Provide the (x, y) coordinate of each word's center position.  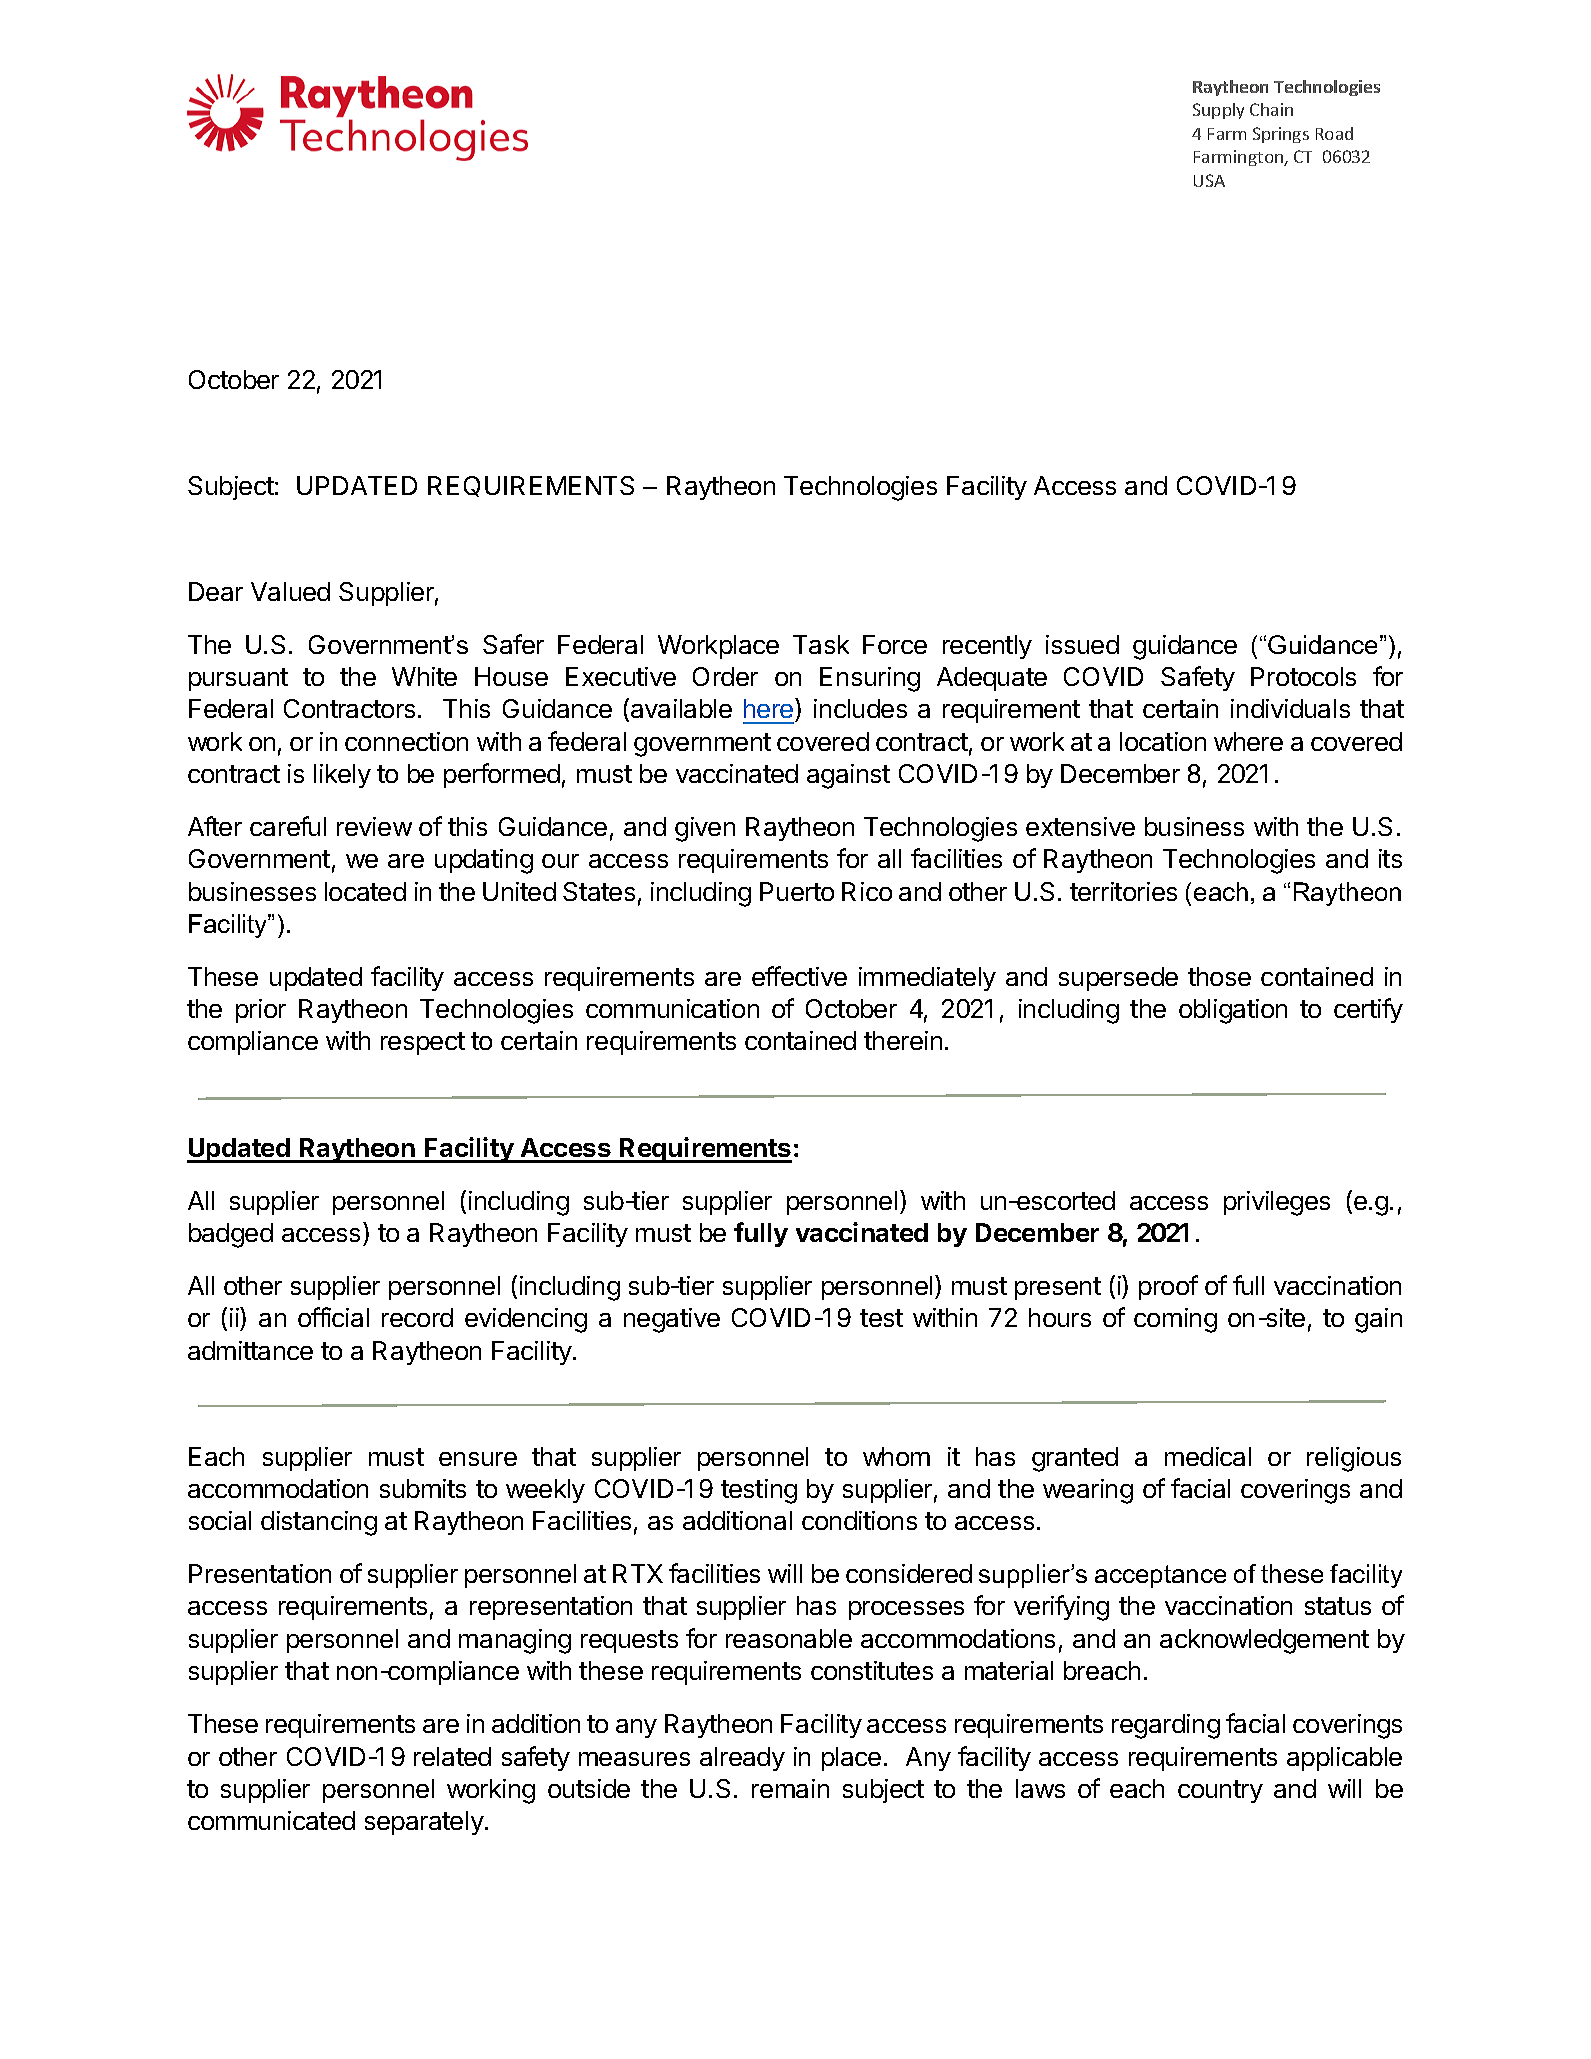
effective (799, 976)
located (365, 891)
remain (790, 1788)
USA (1209, 180)
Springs (1281, 135)
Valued (290, 591)
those (1219, 976)
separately (424, 1823)
